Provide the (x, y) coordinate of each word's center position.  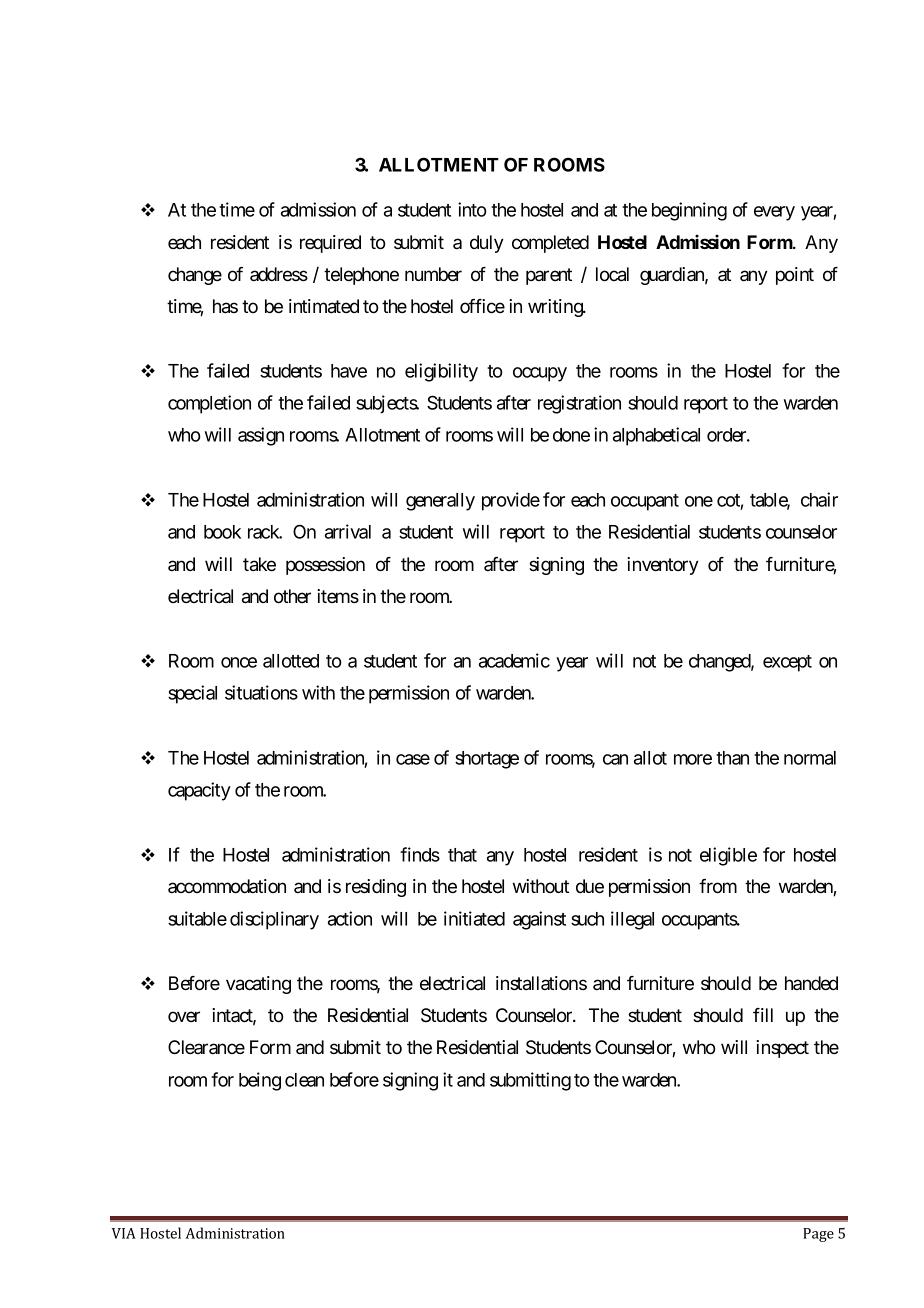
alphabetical (656, 436)
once (239, 662)
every (774, 213)
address (279, 274)
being (260, 1081)
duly (487, 244)
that (462, 855)
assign (261, 436)
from (718, 886)
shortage (487, 760)
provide (511, 501)
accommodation (227, 886)
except (787, 663)
